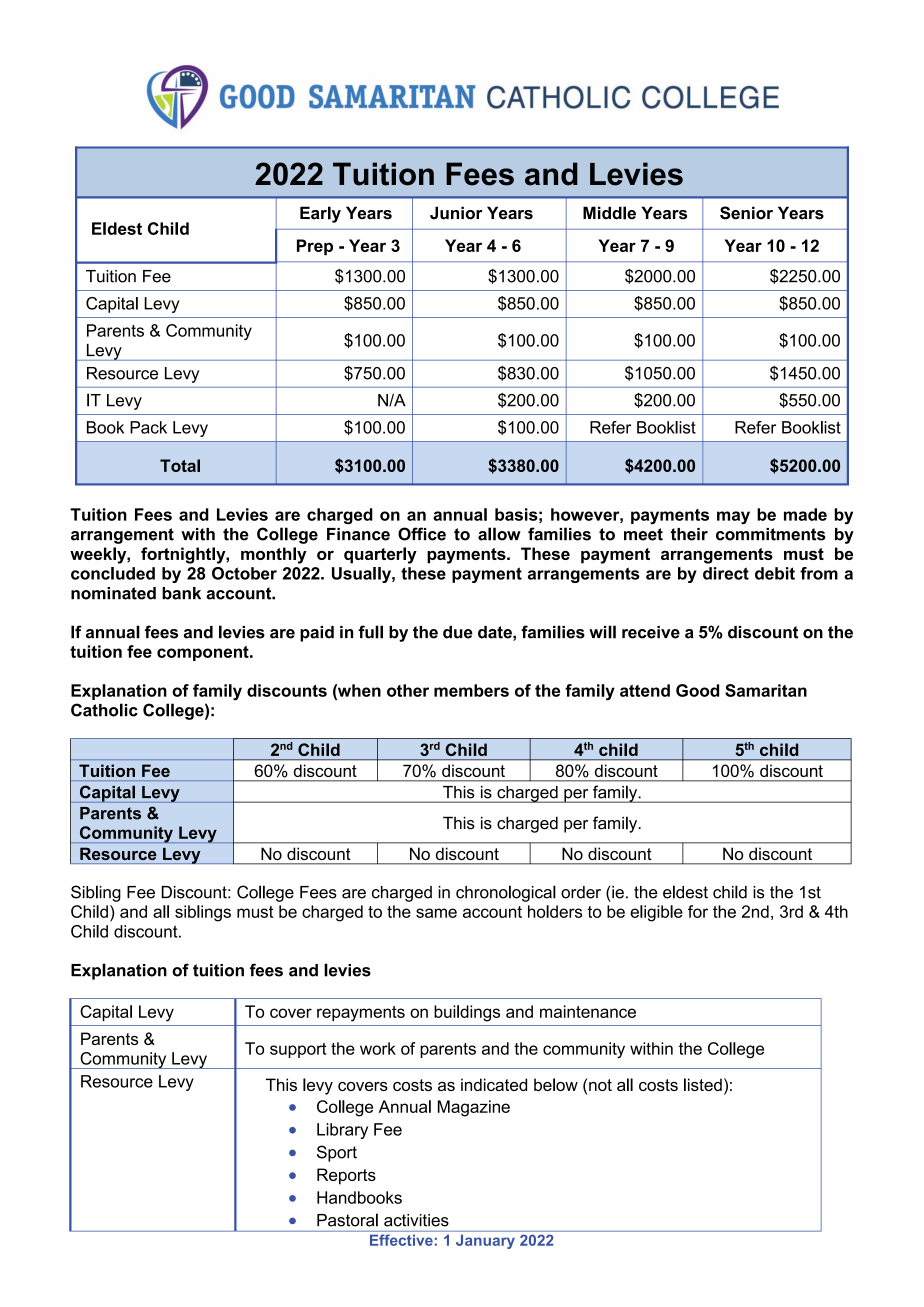 The width and height of the screenshot is (924, 1307). What do you see at coordinates (347, 1220) in the screenshot?
I see `Pastoral` at bounding box center [347, 1220].
